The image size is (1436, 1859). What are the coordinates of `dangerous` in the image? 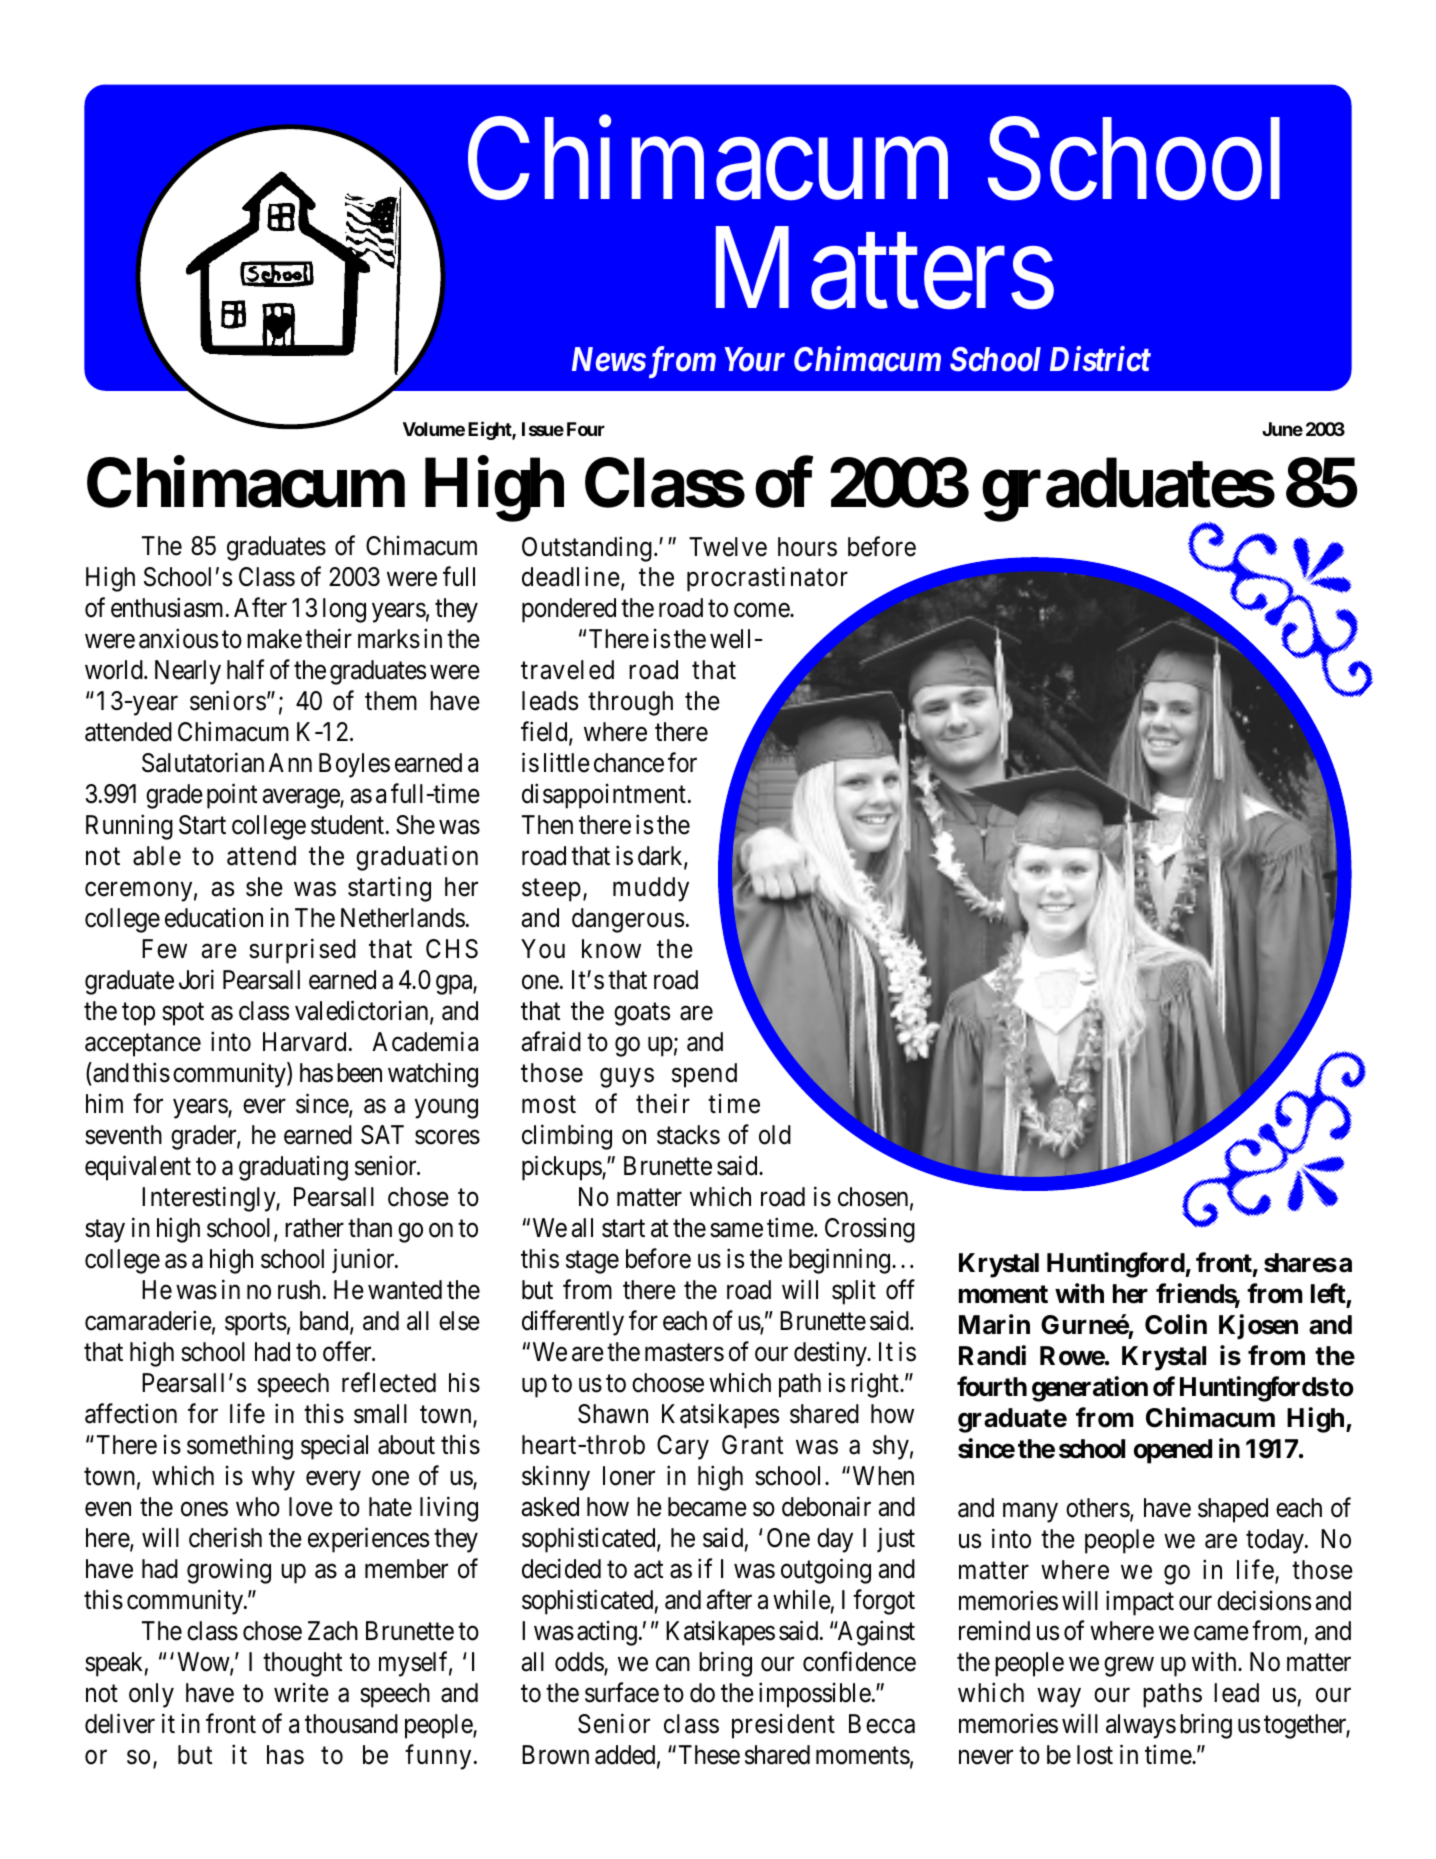 It's located at (628, 920).
